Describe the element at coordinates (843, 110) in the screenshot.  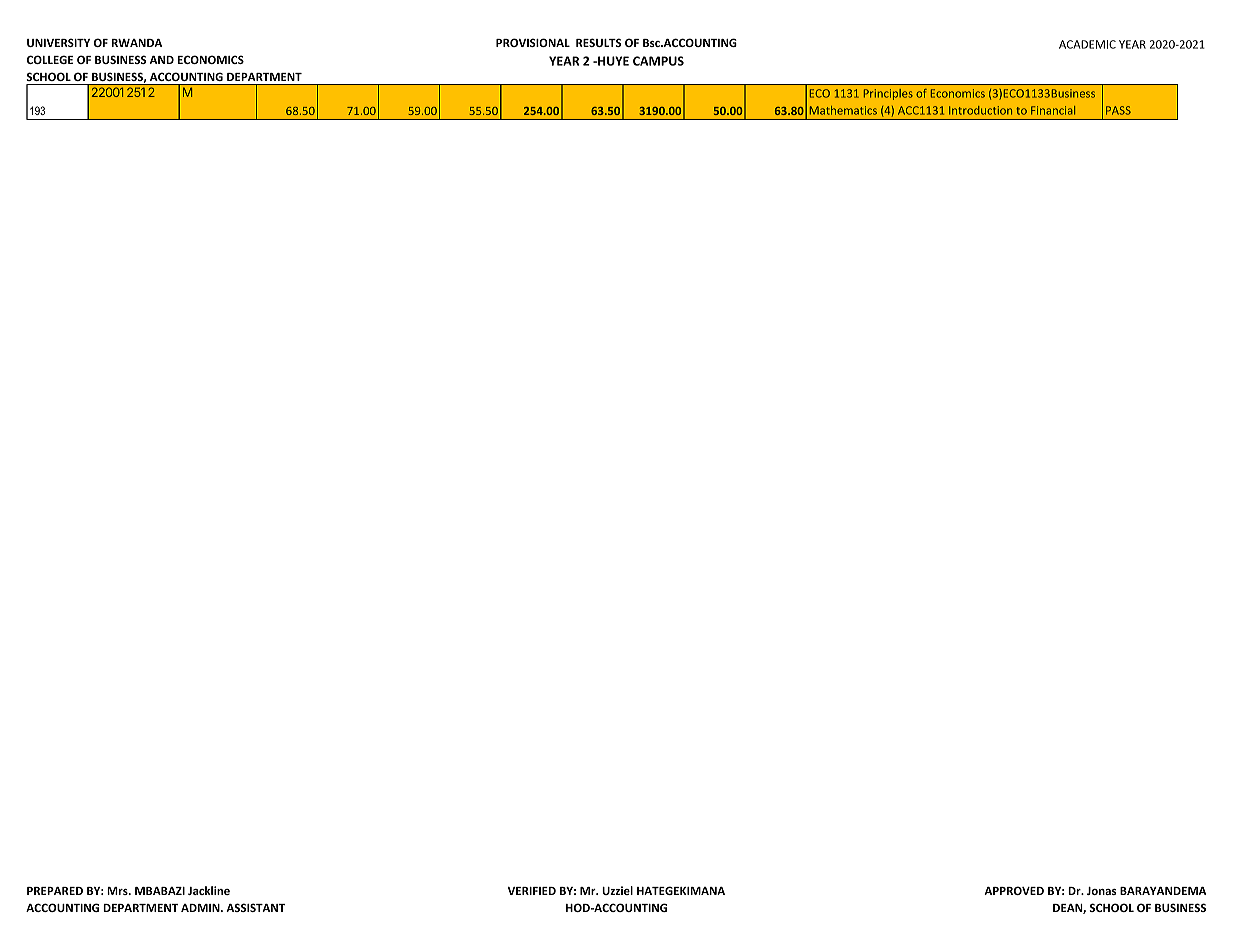
I see `Mathematics` at that location.
